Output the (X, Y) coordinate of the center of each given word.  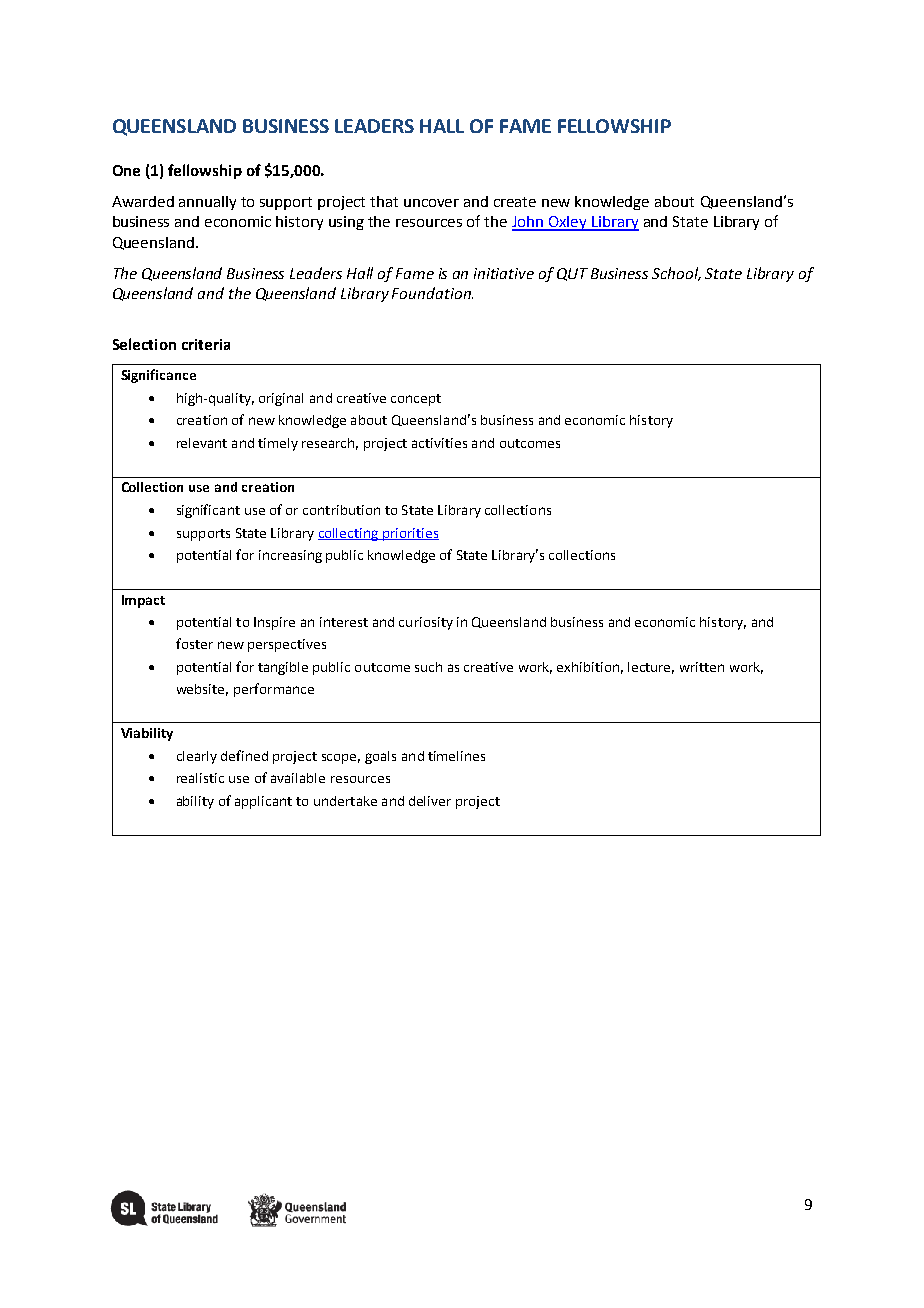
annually (207, 203)
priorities (410, 534)
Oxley (568, 223)
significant (208, 511)
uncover (431, 203)
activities (439, 443)
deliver (430, 801)
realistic (200, 778)
